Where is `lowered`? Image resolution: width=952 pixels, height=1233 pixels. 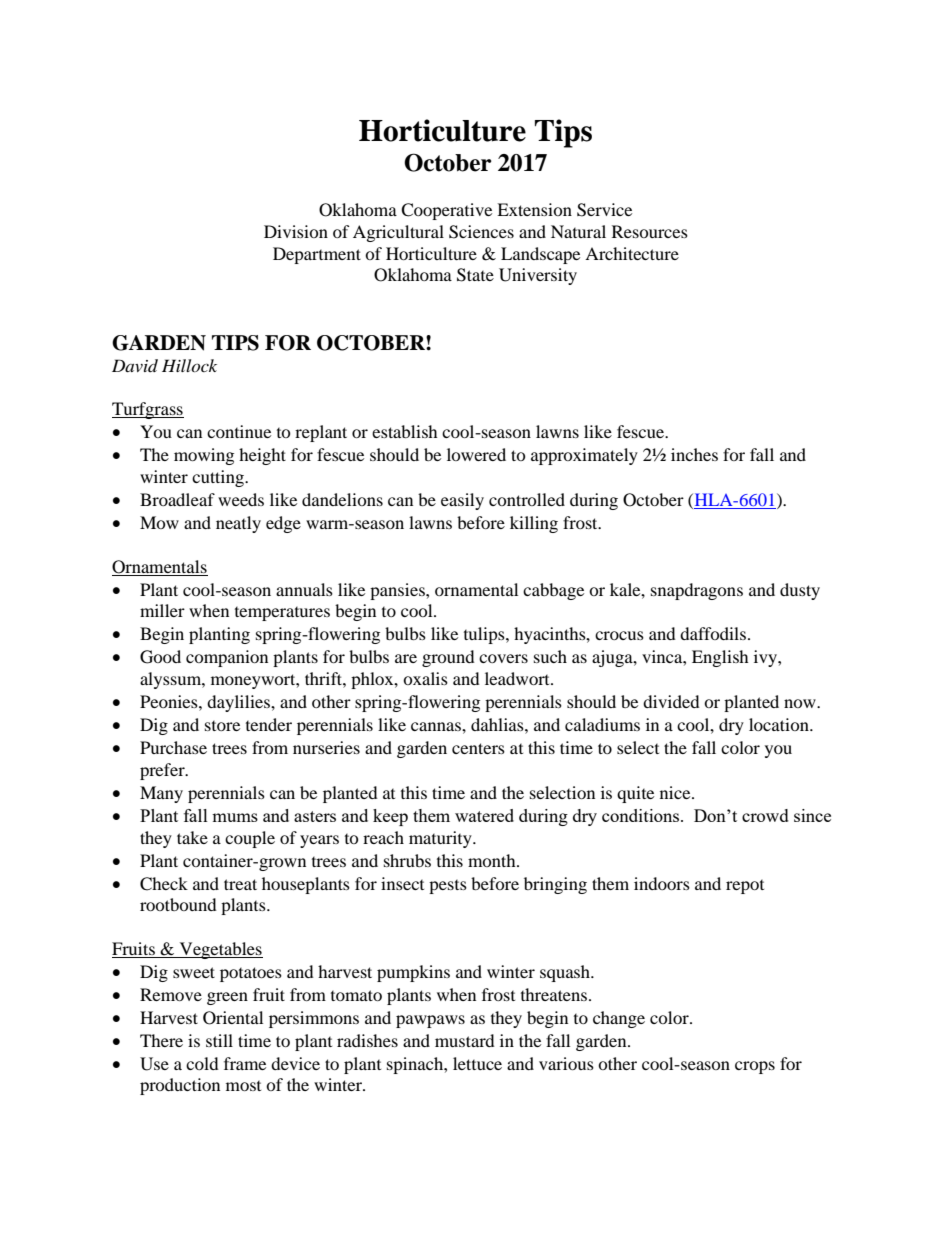
lowered is located at coordinates (476, 454).
